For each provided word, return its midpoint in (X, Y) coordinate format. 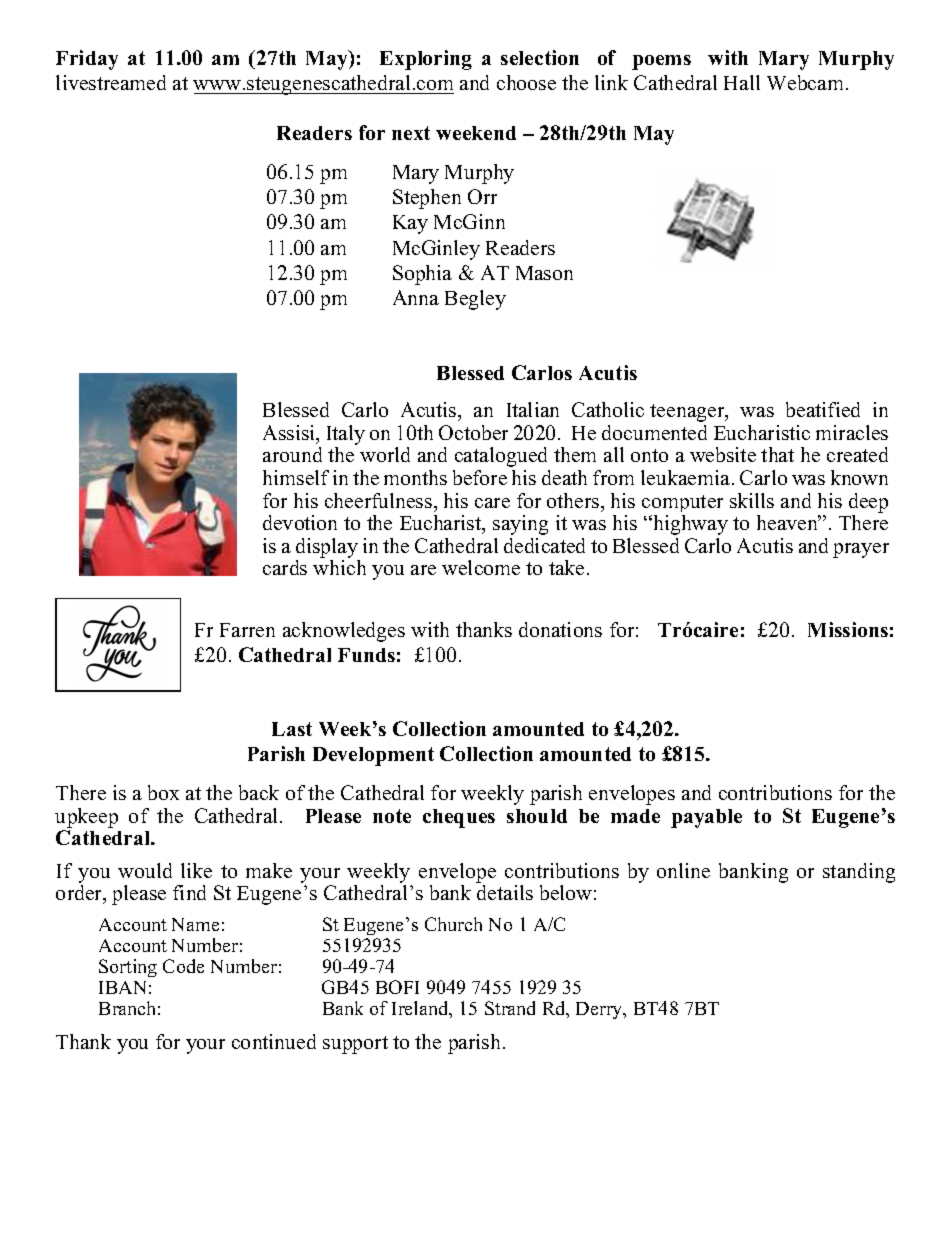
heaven (788, 522)
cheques (459, 818)
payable (706, 818)
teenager (688, 413)
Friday (87, 60)
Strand (510, 1008)
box (163, 792)
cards (285, 567)
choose (526, 82)
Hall (742, 82)
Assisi (290, 434)
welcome (481, 567)
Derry (600, 1010)
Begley (475, 300)
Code (183, 966)
